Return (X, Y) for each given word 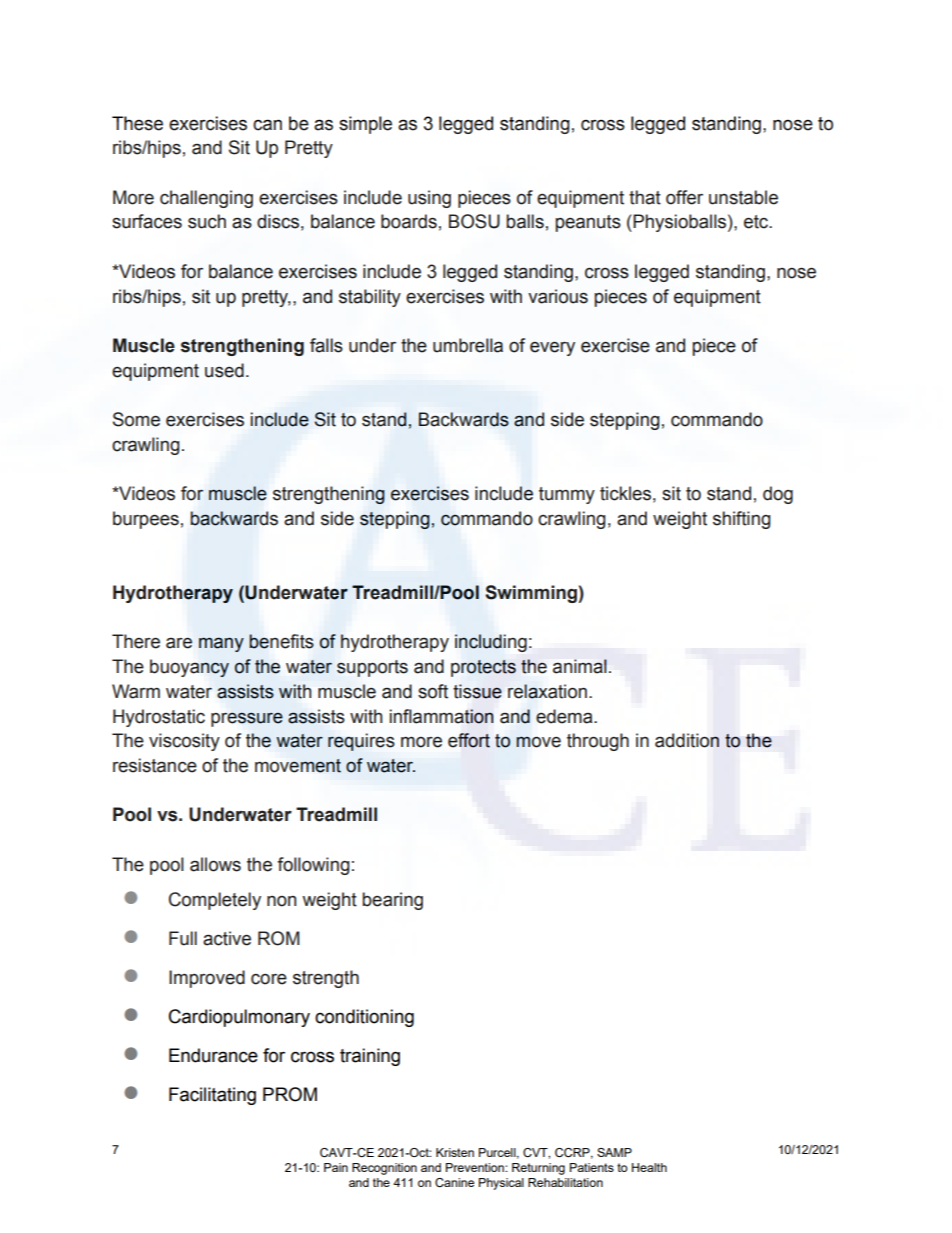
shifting (742, 520)
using (429, 199)
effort (469, 740)
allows (215, 864)
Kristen (455, 1152)
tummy (567, 495)
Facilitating (212, 1096)
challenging (206, 199)
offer (684, 197)
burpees (146, 520)
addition (687, 740)
